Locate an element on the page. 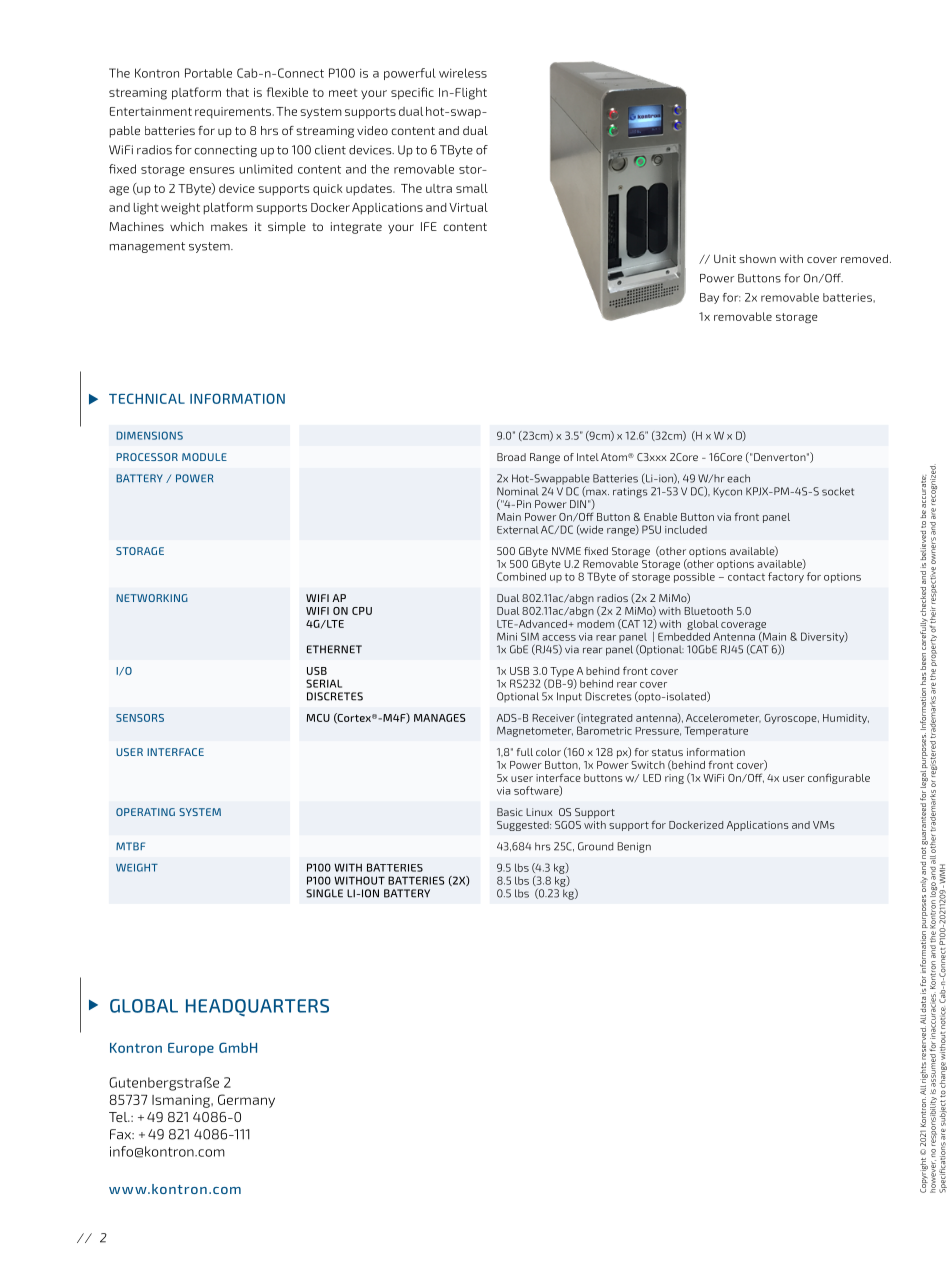 The width and height of the image is (952, 1270). MODULE is located at coordinates (204, 457).
